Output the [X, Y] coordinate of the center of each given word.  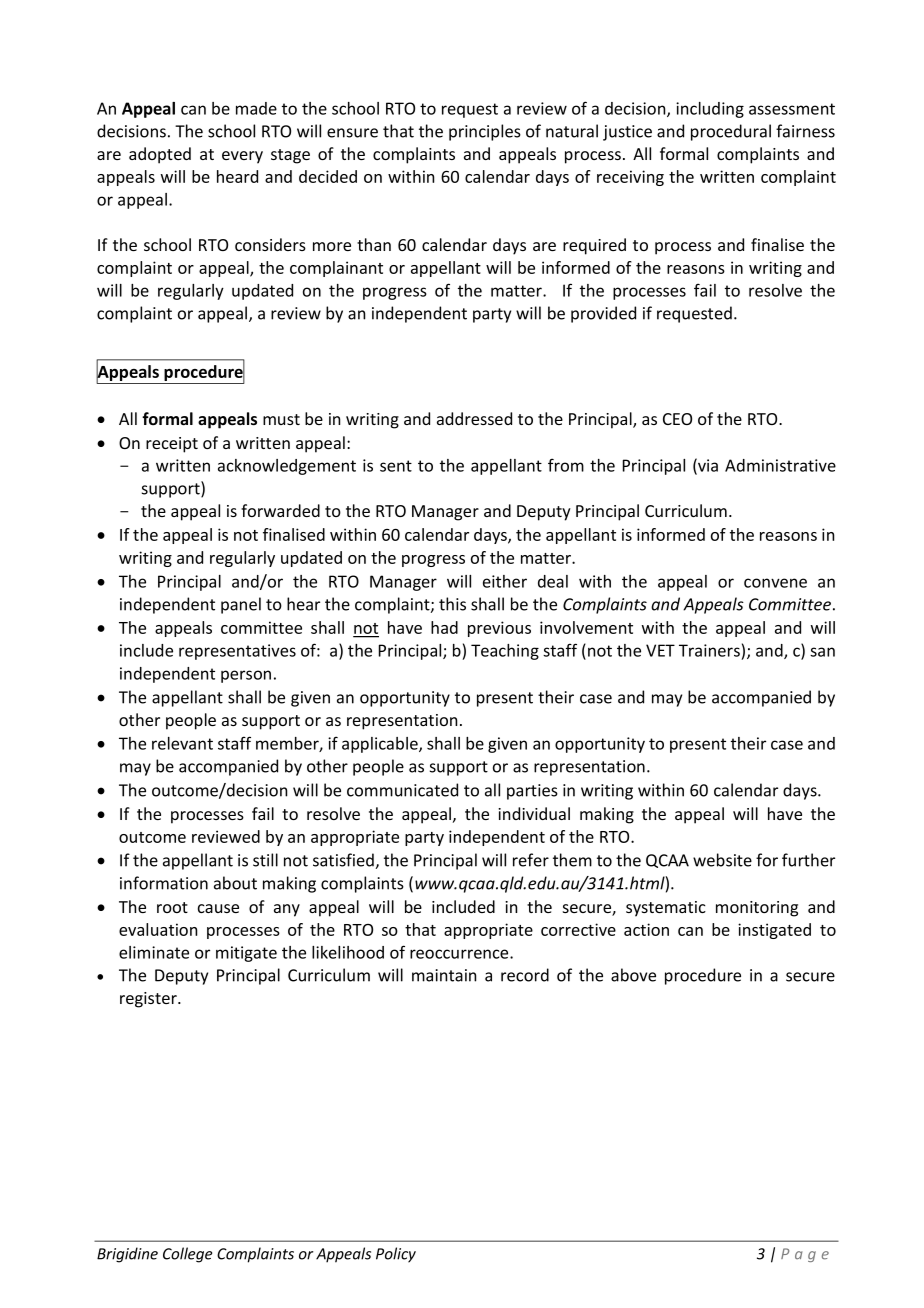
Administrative [780, 465]
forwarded [280, 510]
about [235, 883]
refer [531, 860]
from [566, 465]
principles [485, 132]
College [187, 1255]
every [242, 157]
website [722, 860]
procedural [731, 132]
